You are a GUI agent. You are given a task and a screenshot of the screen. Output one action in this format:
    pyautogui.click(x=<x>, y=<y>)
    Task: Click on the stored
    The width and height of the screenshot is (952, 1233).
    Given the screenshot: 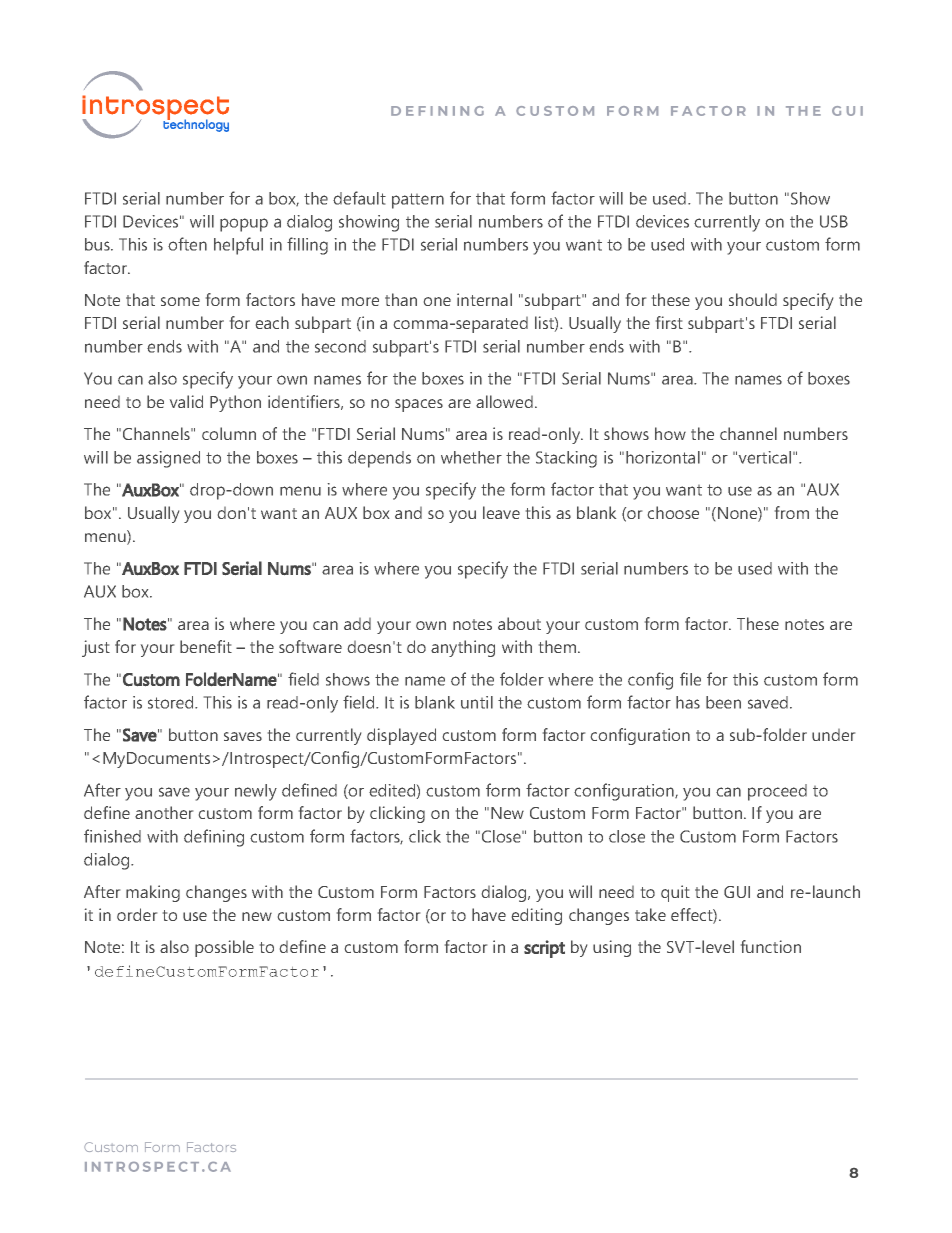 What is the action you would take?
    pyautogui.click(x=172, y=702)
